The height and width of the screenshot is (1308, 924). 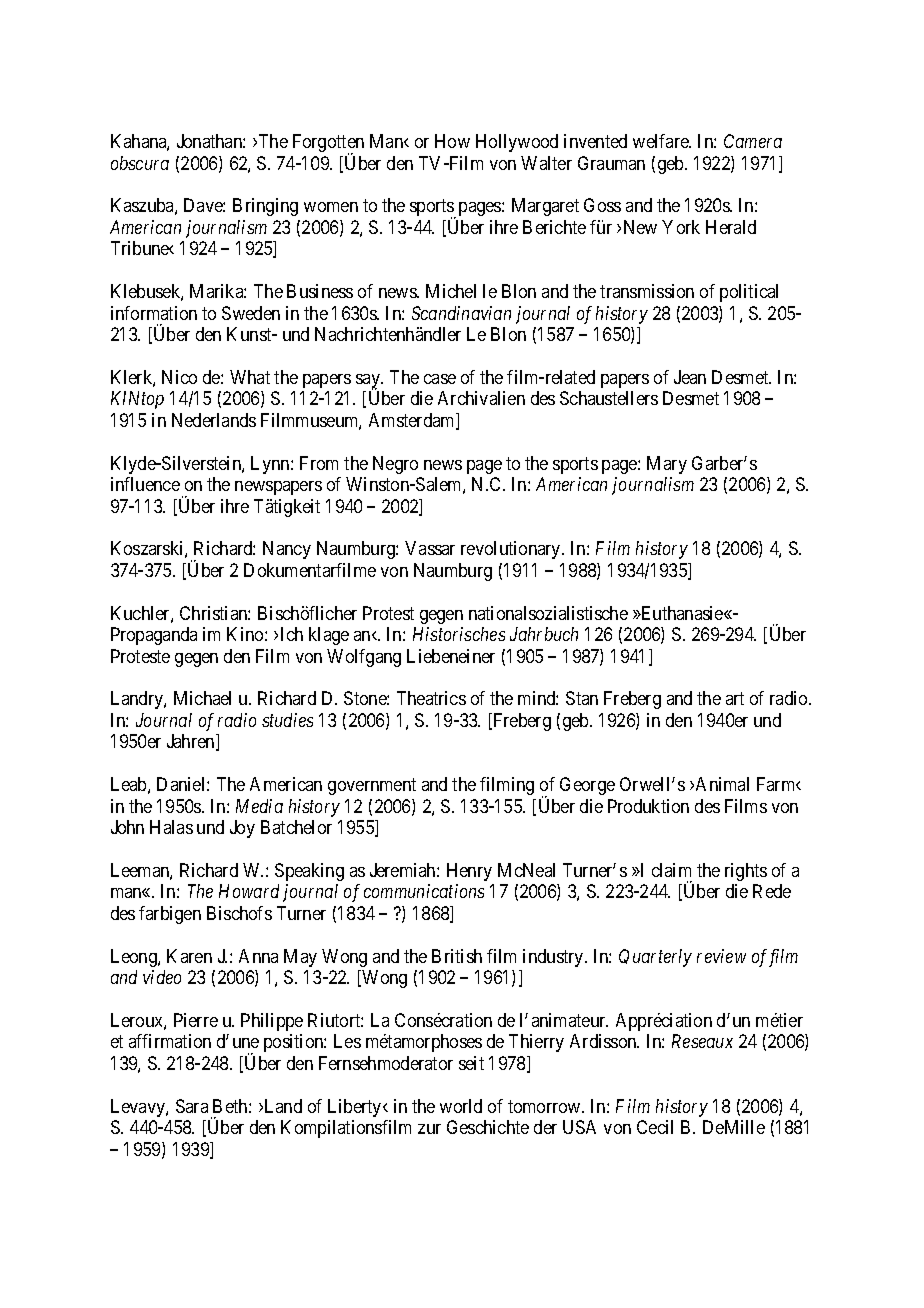 I want to click on world, so click(x=461, y=1106).
